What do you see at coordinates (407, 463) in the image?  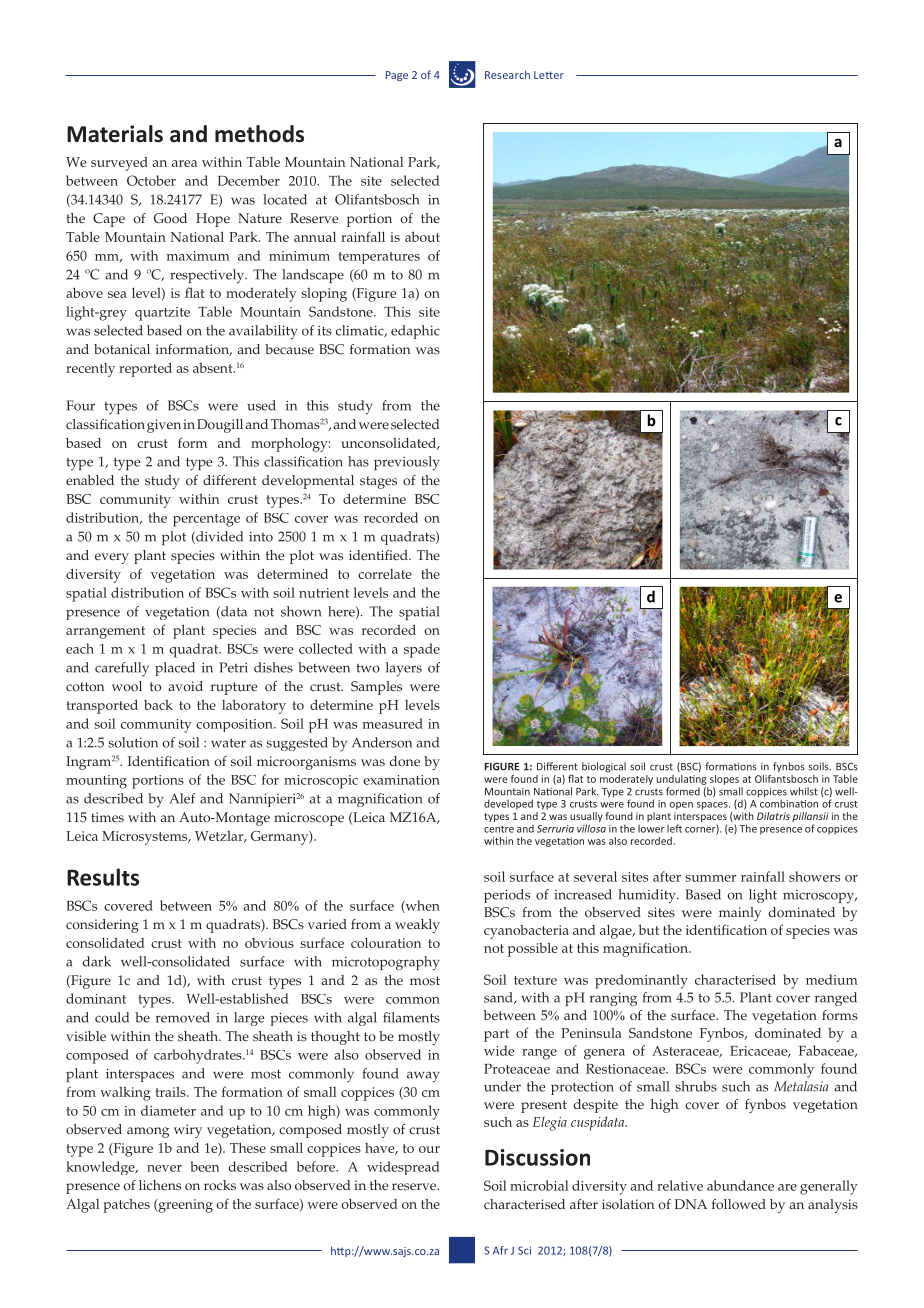 I see `previously` at bounding box center [407, 463].
